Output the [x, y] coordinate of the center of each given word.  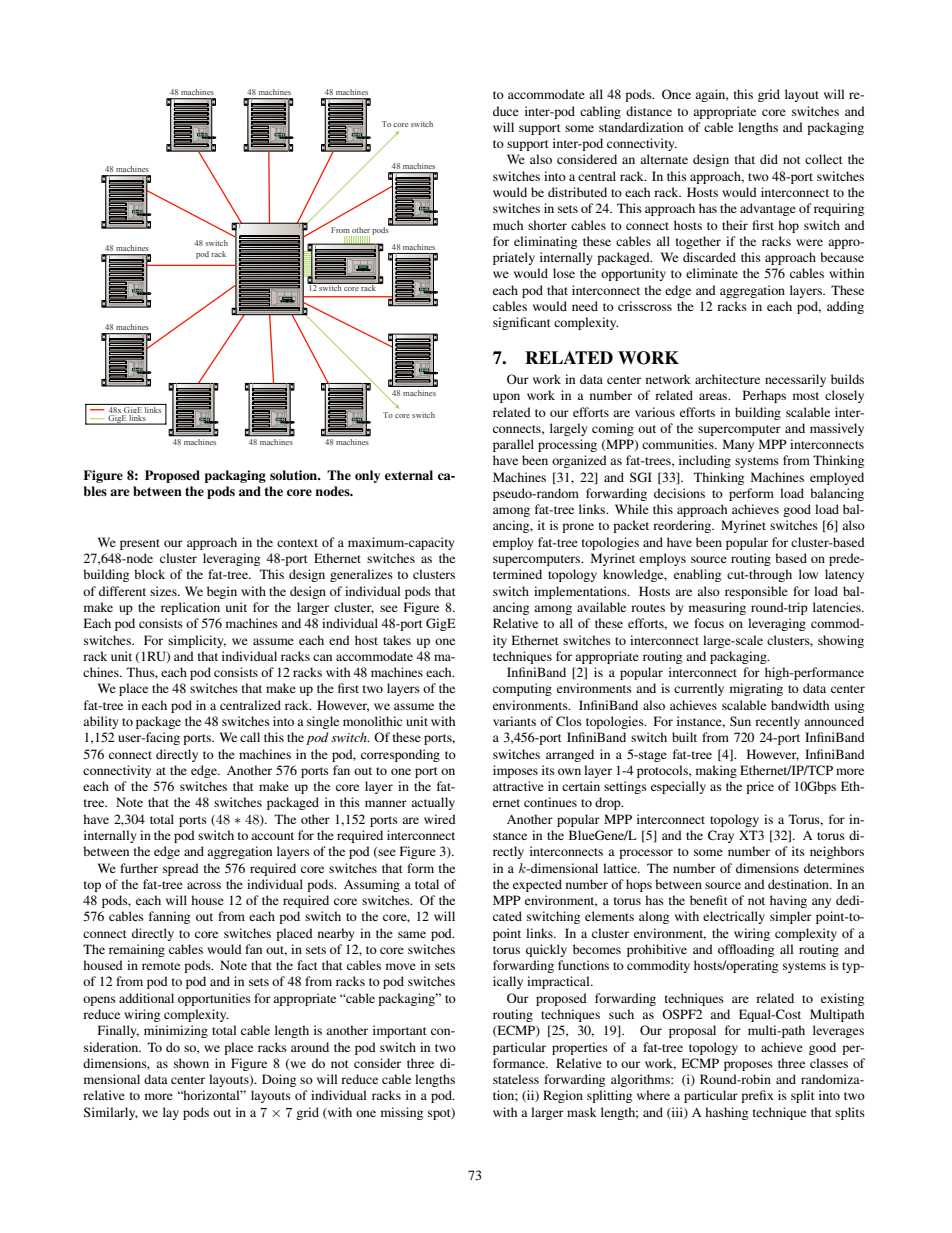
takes [397, 640]
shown [191, 1063]
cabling [600, 112]
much [508, 225]
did [769, 159]
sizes [164, 591]
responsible [756, 592]
